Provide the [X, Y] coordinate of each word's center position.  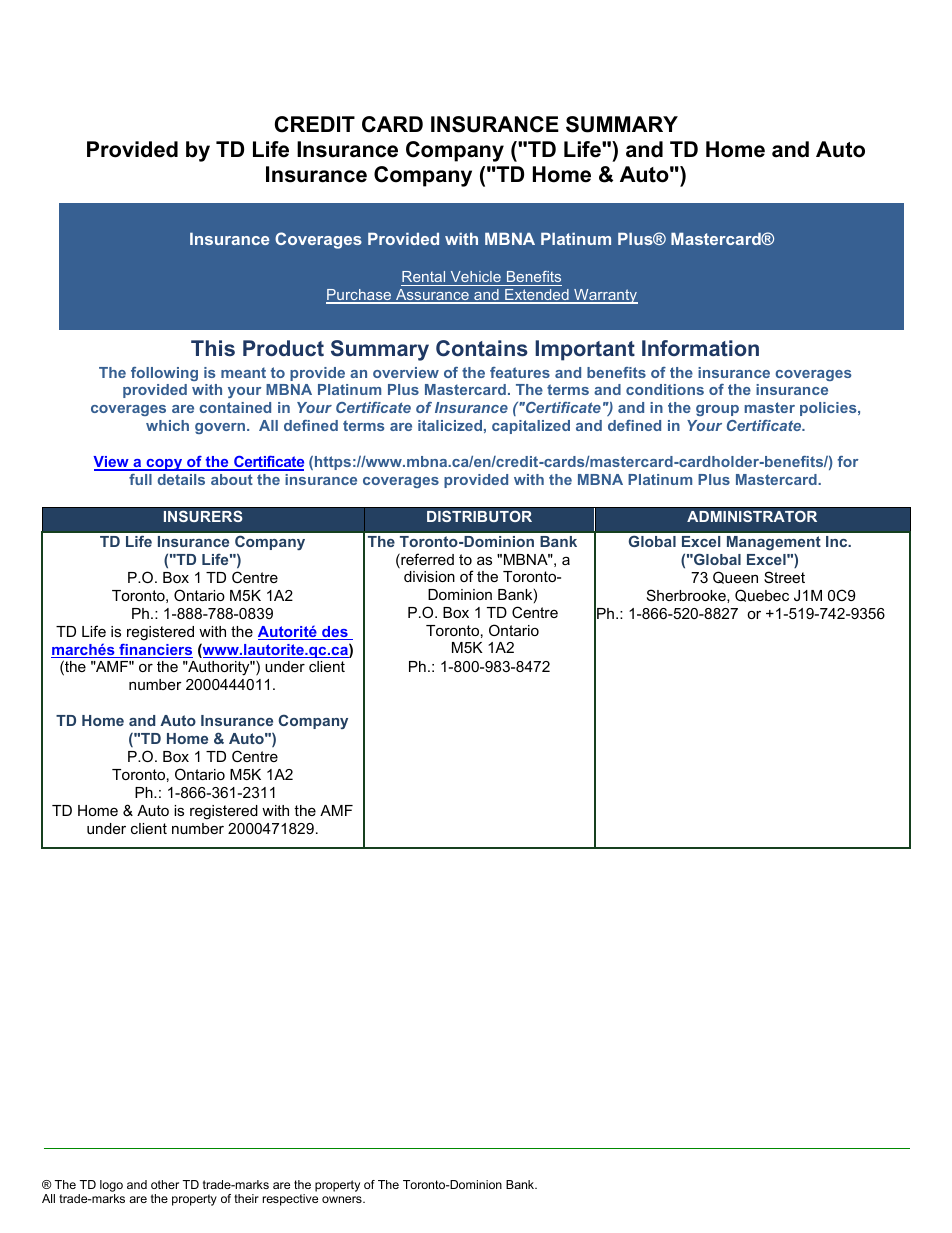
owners [343, 1199]
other [165, 1184]
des [335, 633]
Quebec [762, 595]
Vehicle [475, 278]
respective [290, 1200]
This [213, 348]
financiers [155, 651]
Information [700, 348]
